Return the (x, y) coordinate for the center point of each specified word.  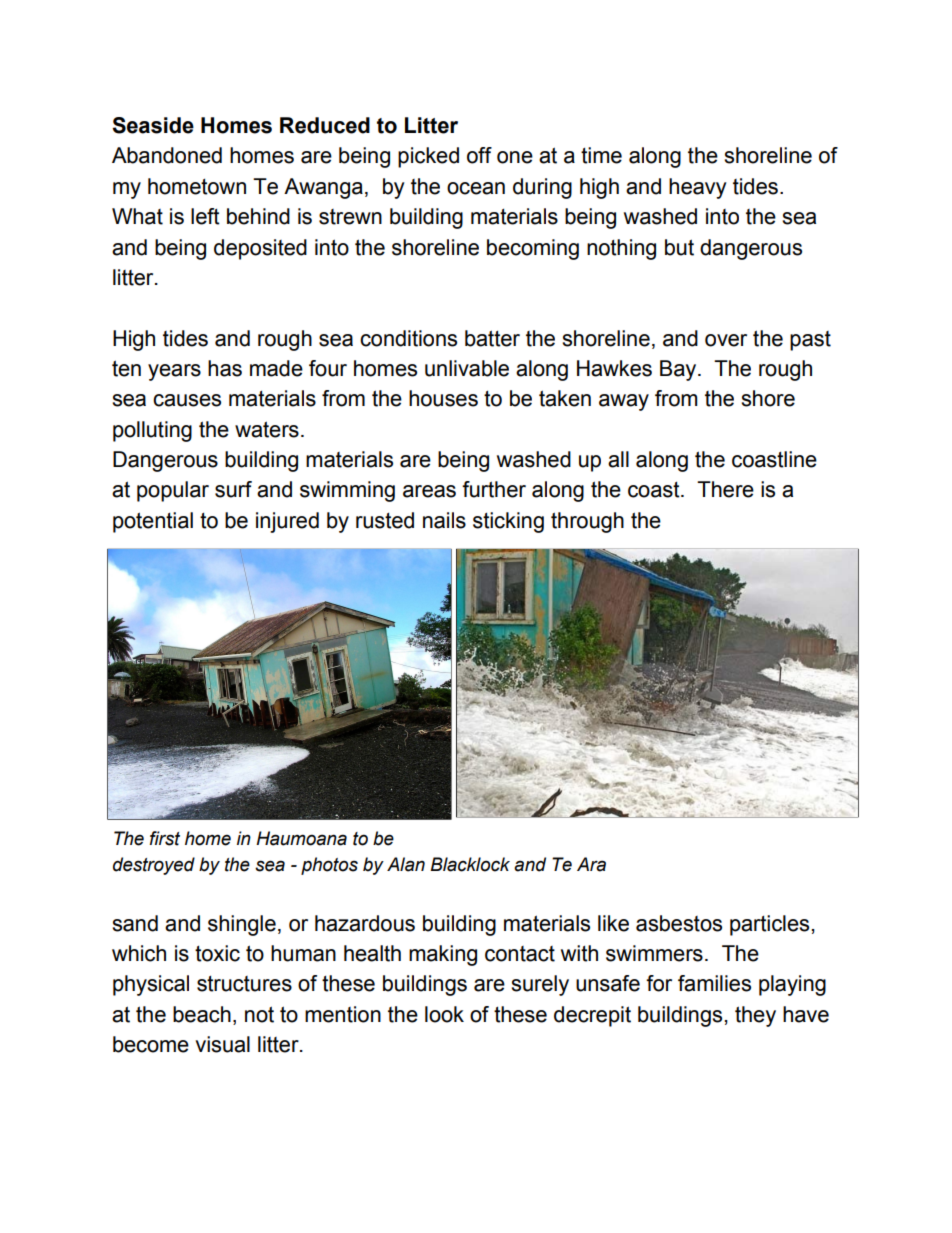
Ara (591, 864)
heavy (697, 188)
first (165, 838)
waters (267, 429)
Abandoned (167, 155)
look (444, 1014)
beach (202, 1014)
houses (443, 398)
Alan (406, 864)
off (479, 155)
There (725, 489)
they (755, 1016)
